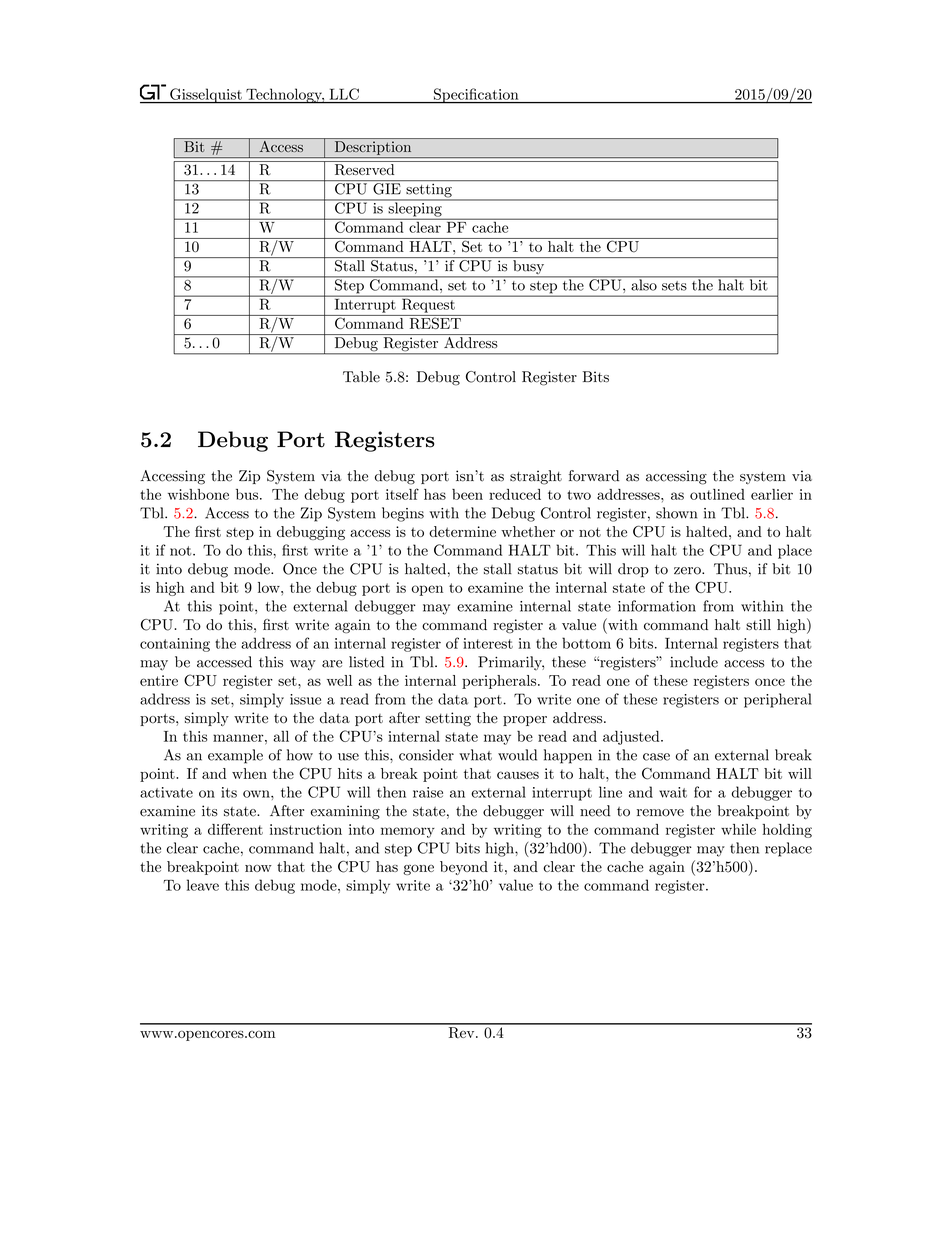 The image size is (952, 1233). Describe the element at coordinates (674, 286) in the screenshot. I see `sets` at that location.
